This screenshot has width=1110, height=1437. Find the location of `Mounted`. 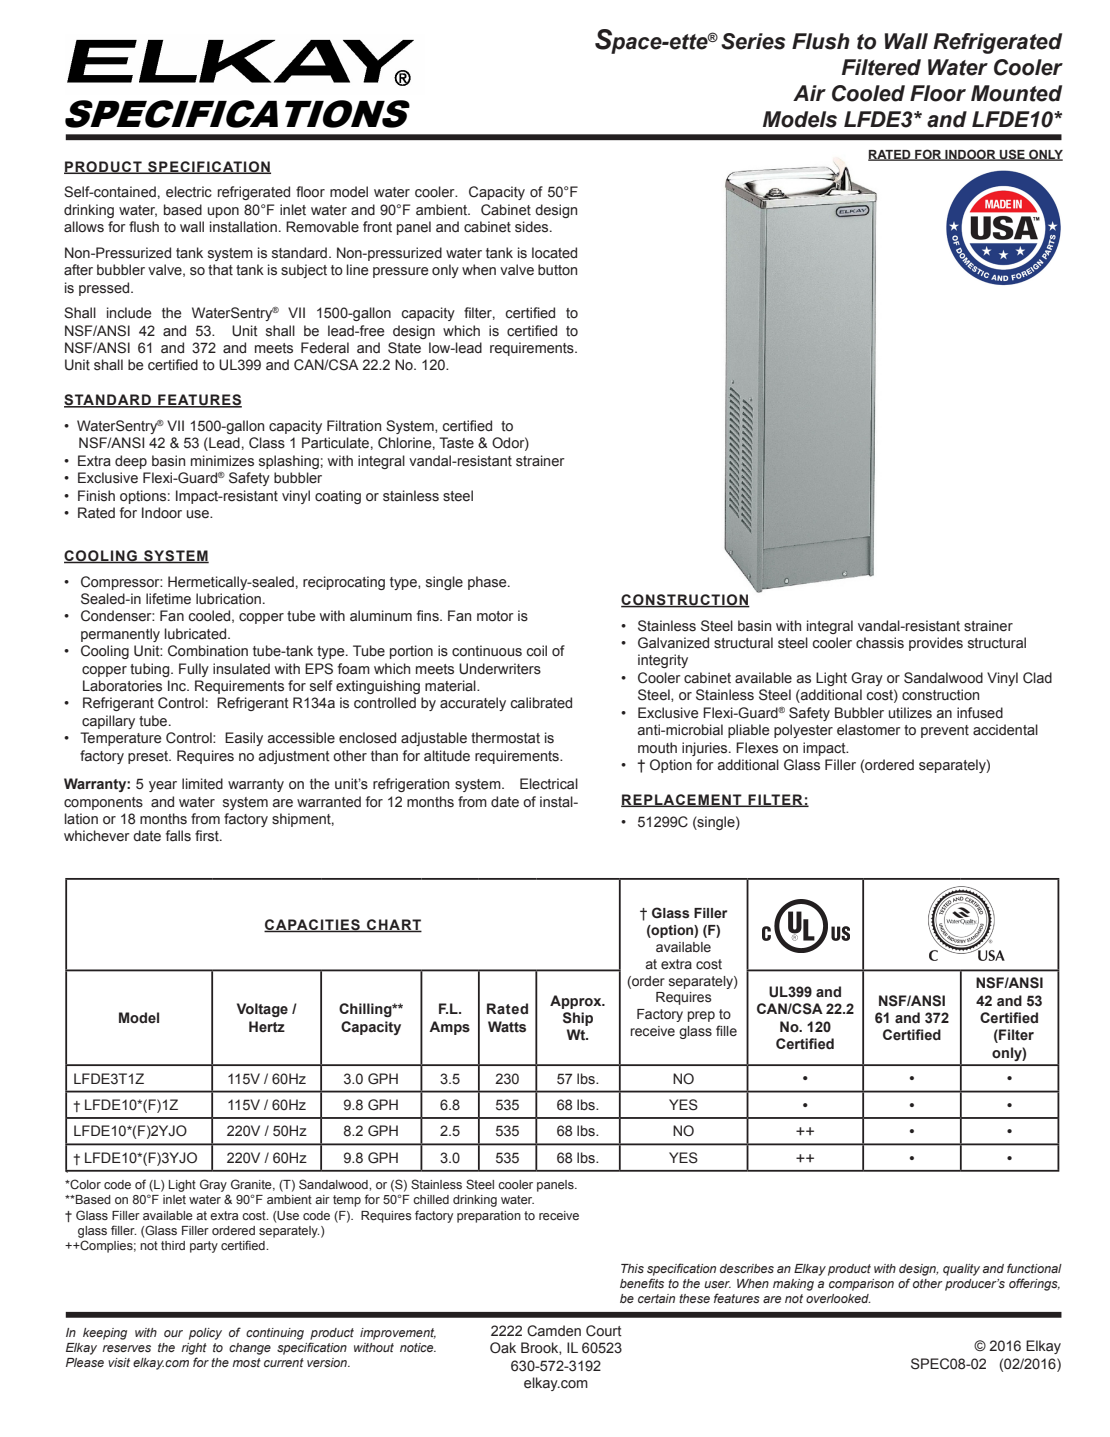

Mounted is located at coordinates (1016, 93).
